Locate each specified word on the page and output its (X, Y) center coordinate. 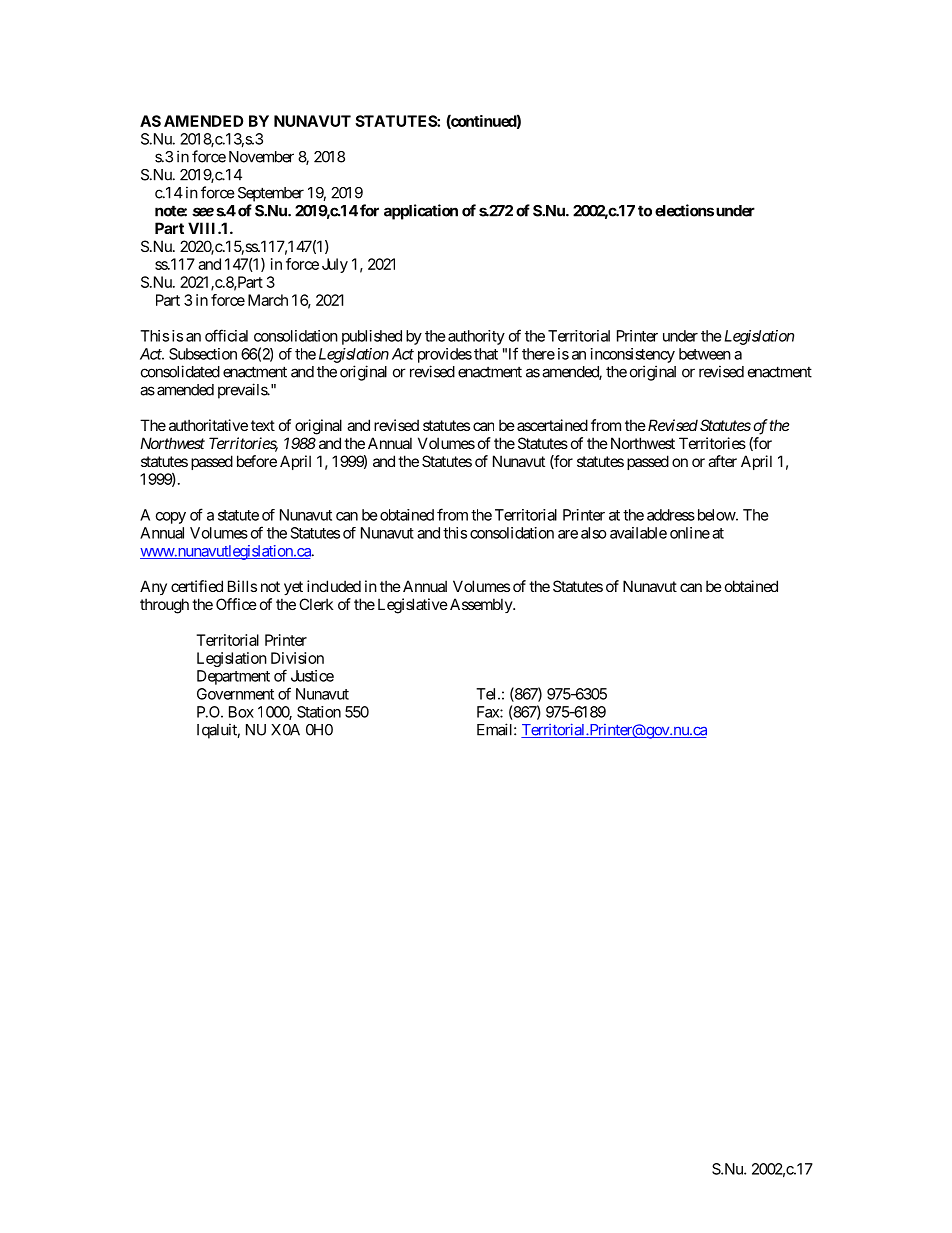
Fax (489, 712)
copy (171, 518)
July (335, 265)
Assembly (482, 605)
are (568, 534)
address (671, 515)
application (421, 212)
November (261, 157)
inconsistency (633, 355)
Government (235, 694)
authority (476, 337)
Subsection (203, 354)
